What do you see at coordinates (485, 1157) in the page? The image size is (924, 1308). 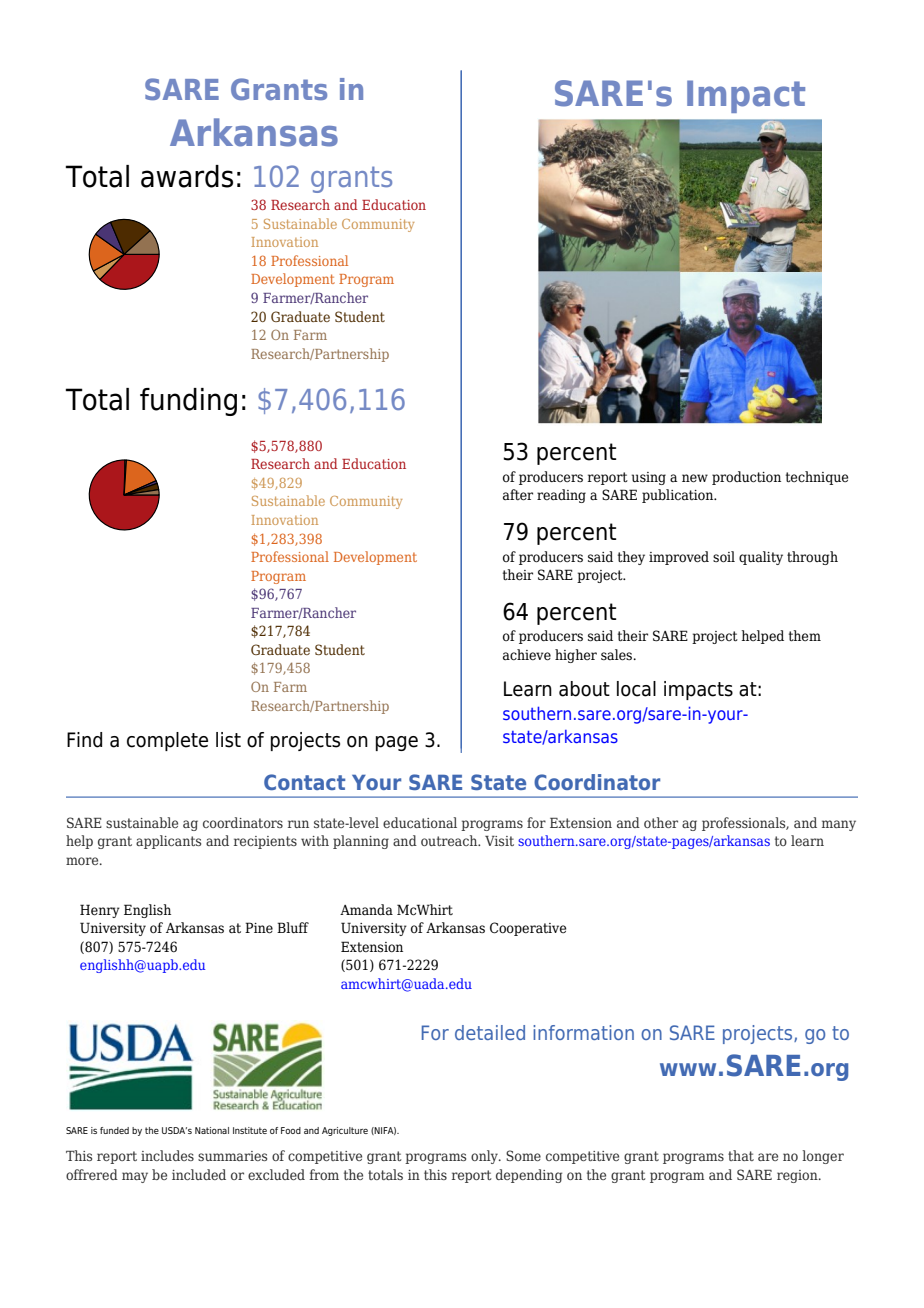 I see `only` at bounding box center [485, 1157].
